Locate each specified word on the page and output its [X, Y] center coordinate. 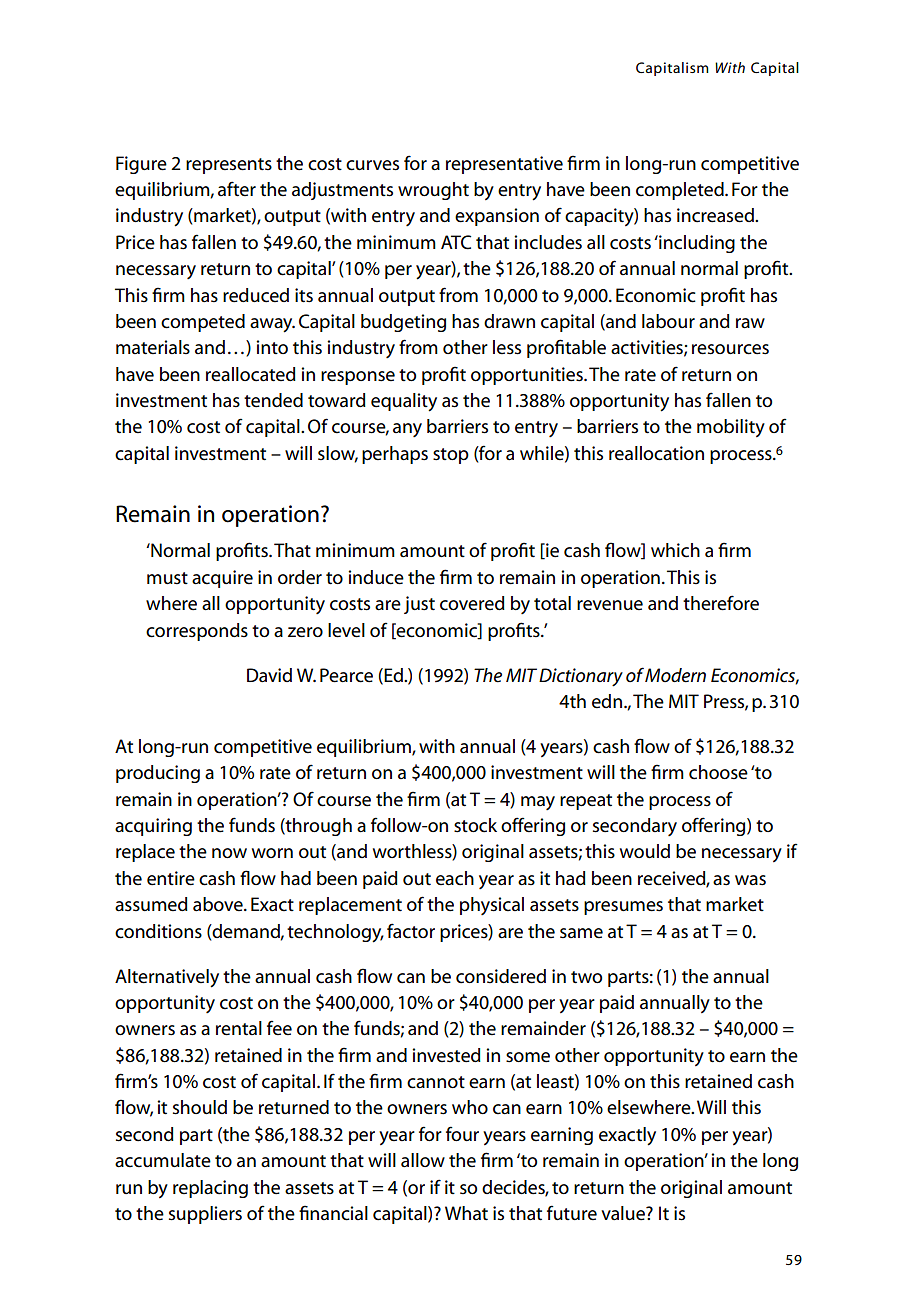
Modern [675, 675]
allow [423, 1160]
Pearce [346, 675]
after [237, 189]
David [269, 675]
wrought [433, 191]
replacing [210, 1189]
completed [681, 191]
